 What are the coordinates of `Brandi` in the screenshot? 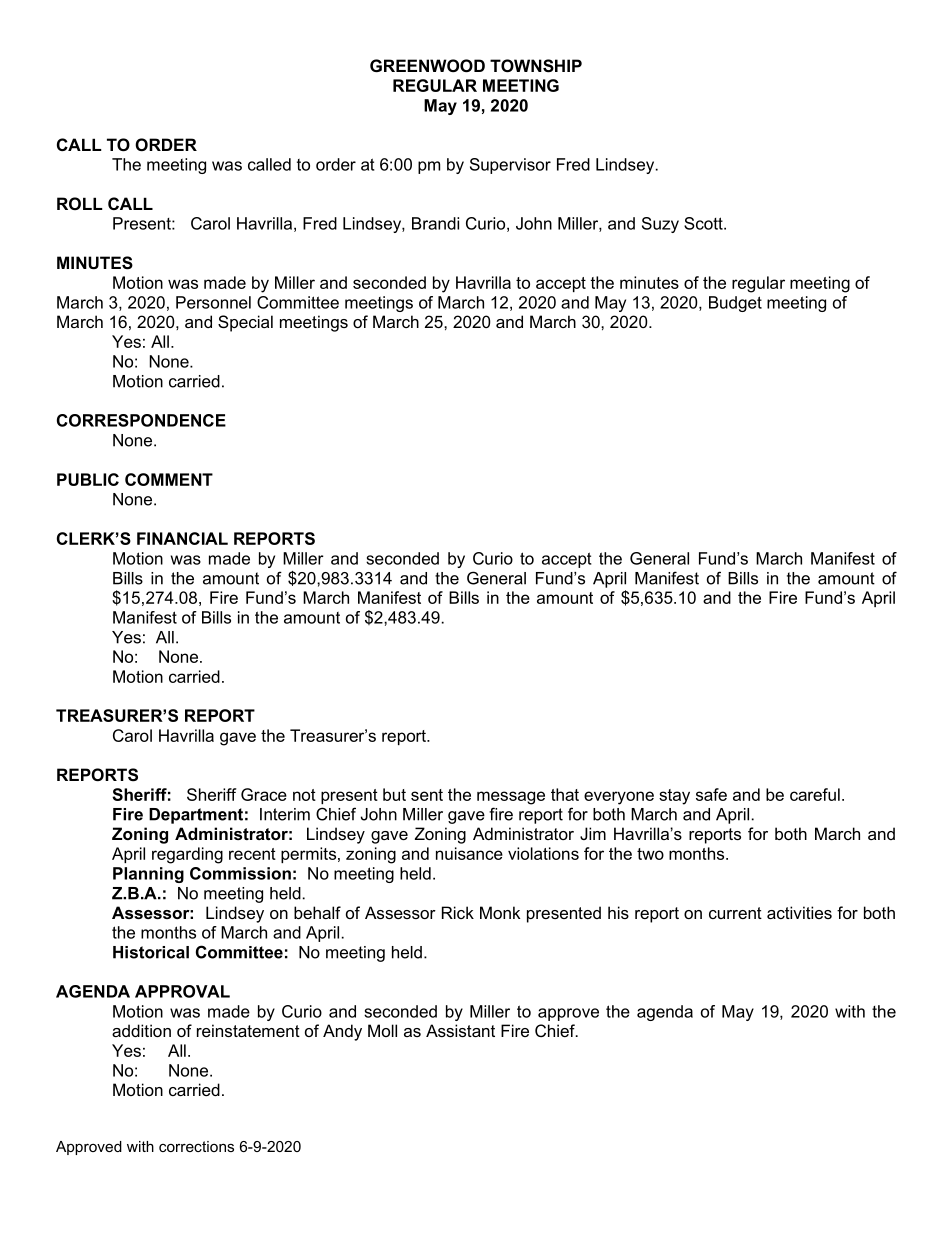 It's located at (435, 223).
